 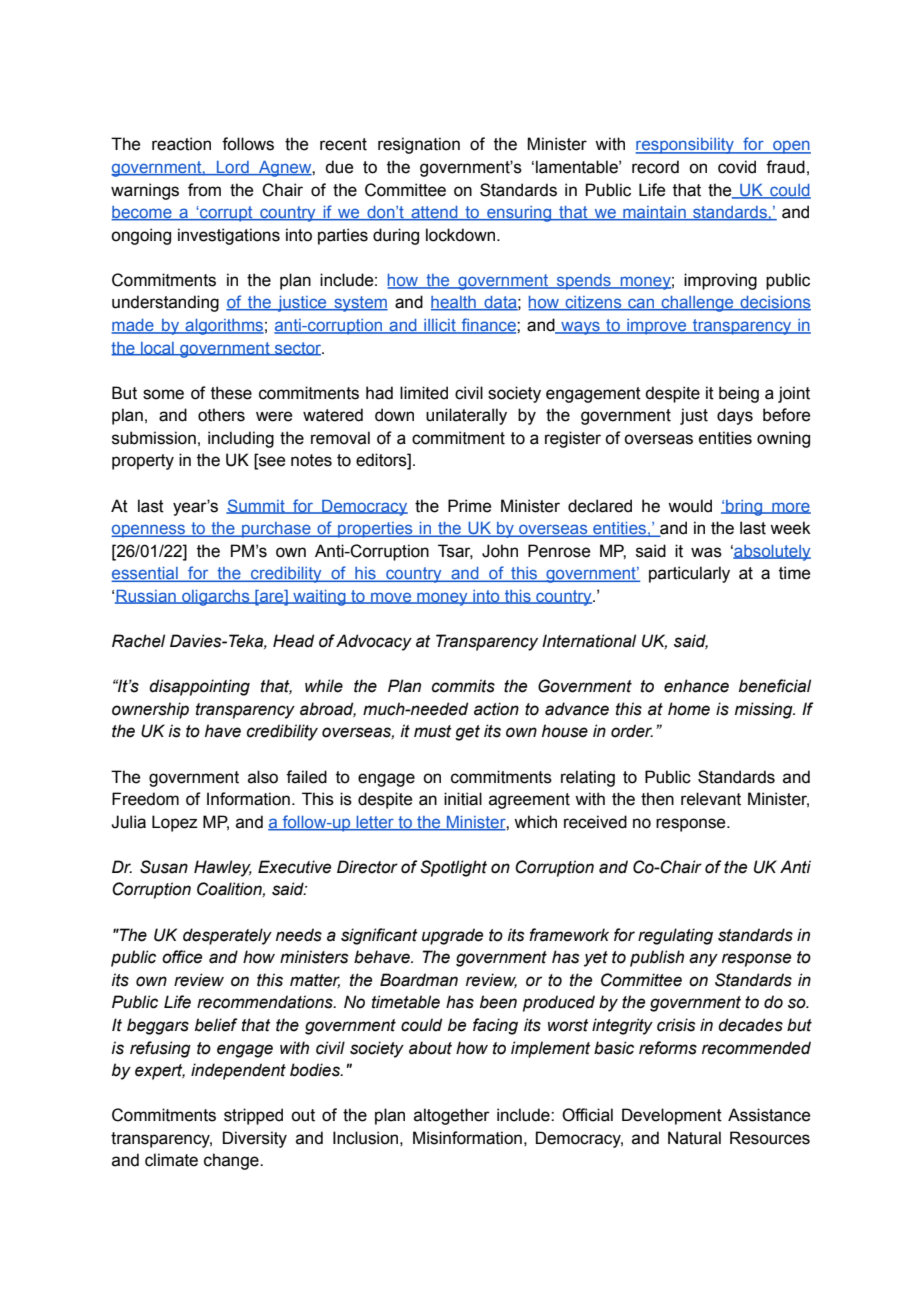 I want to click on altogether, so click(x=452, y=1116).
